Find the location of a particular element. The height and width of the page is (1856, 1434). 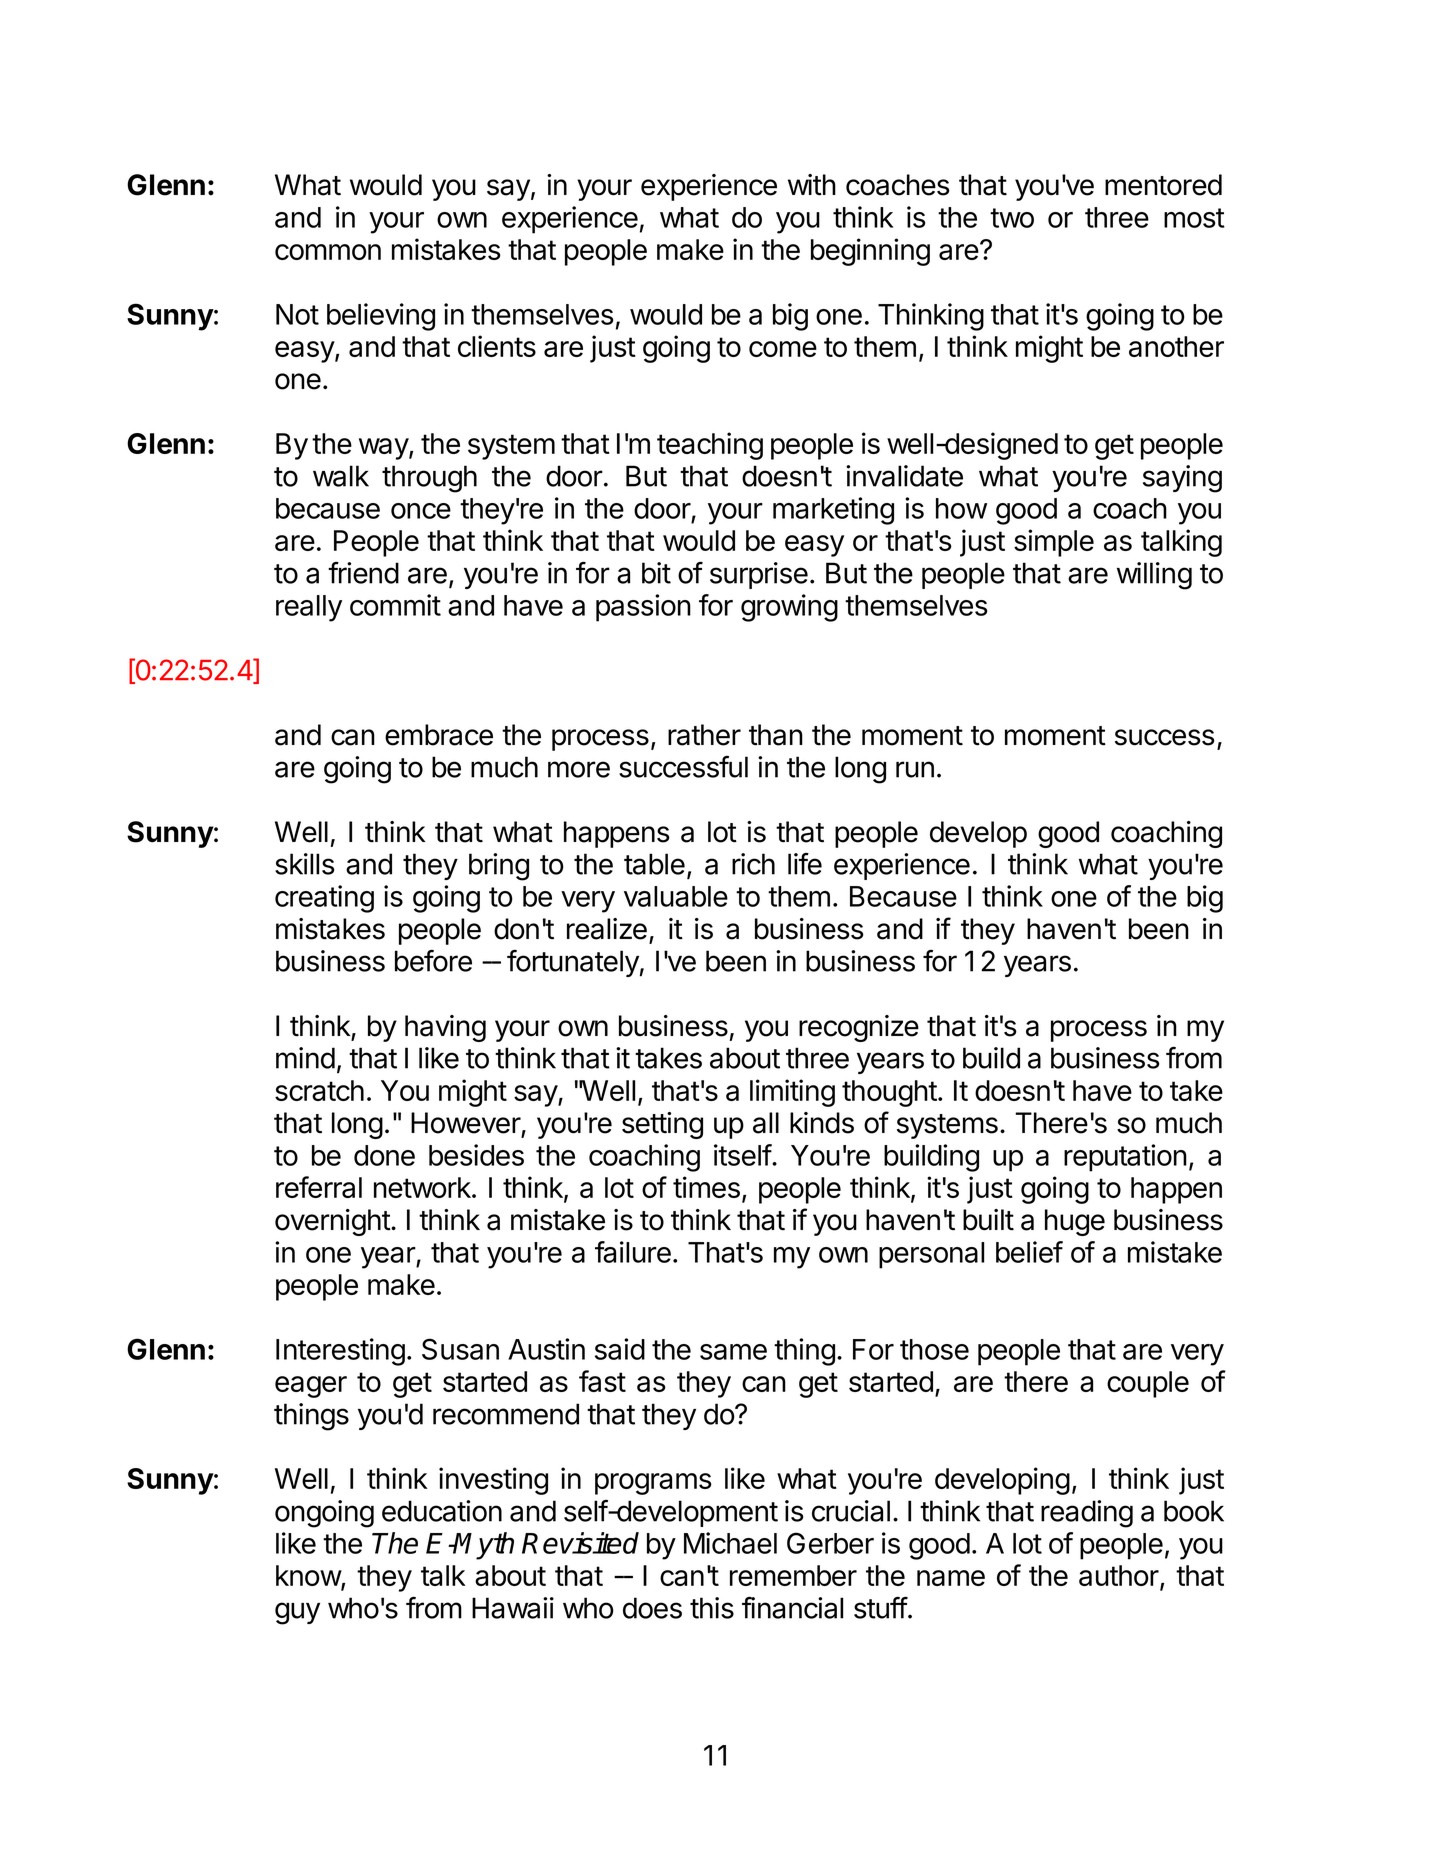

mentored is located at coordinates (1163, 185).
